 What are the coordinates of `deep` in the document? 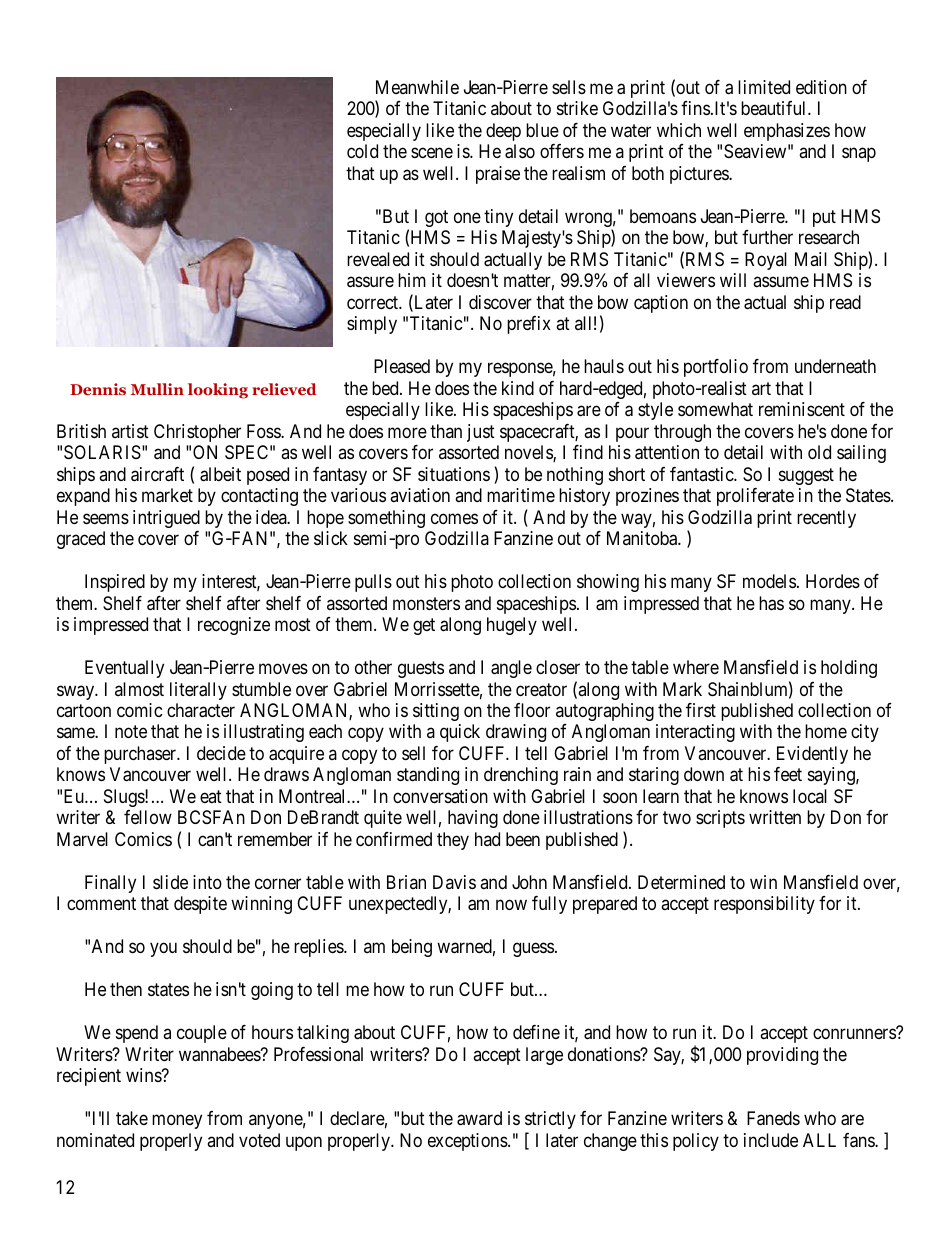 It's located at (503, 132).
